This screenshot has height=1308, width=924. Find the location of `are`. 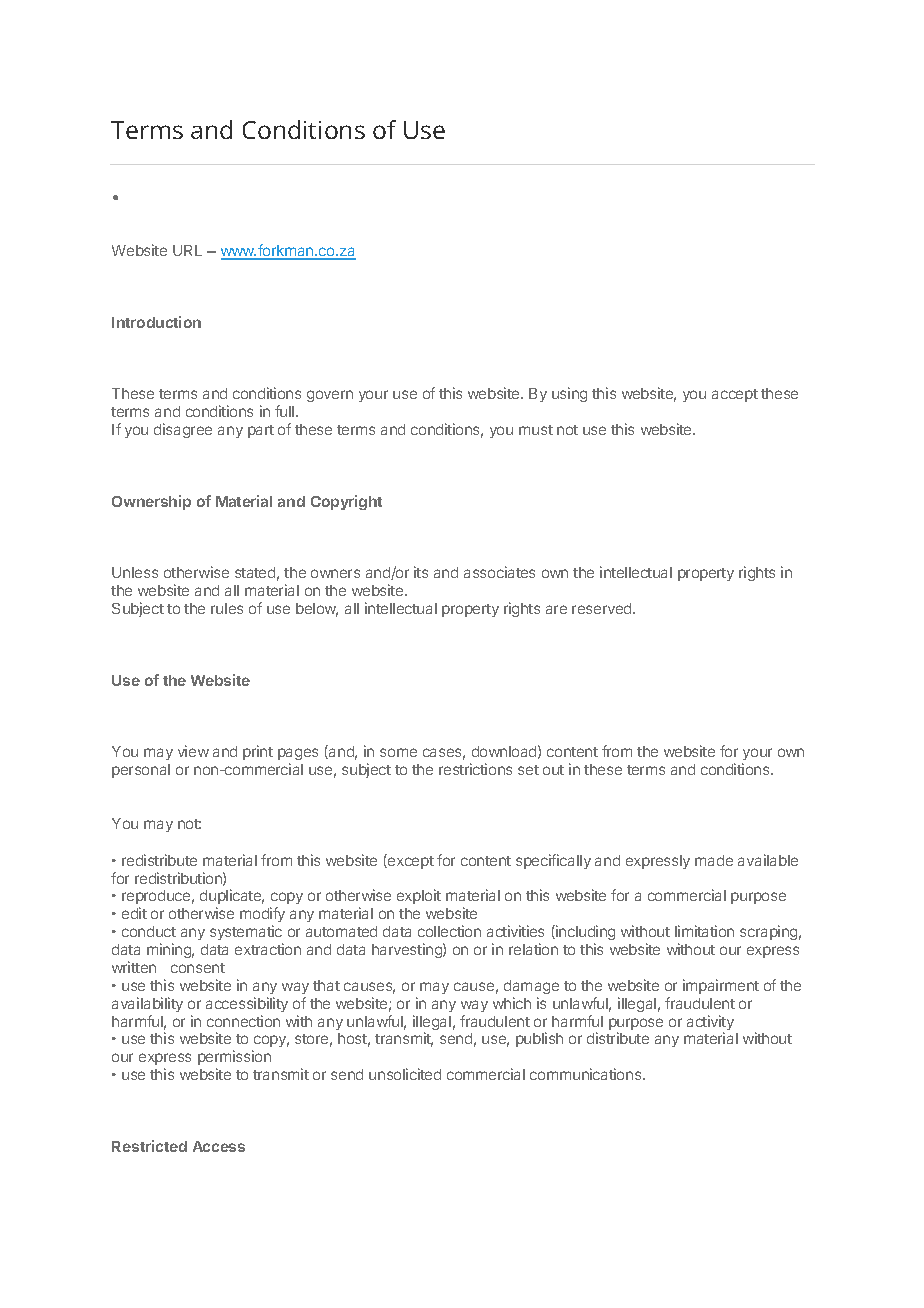

are is located at coordinates (556, 609).
